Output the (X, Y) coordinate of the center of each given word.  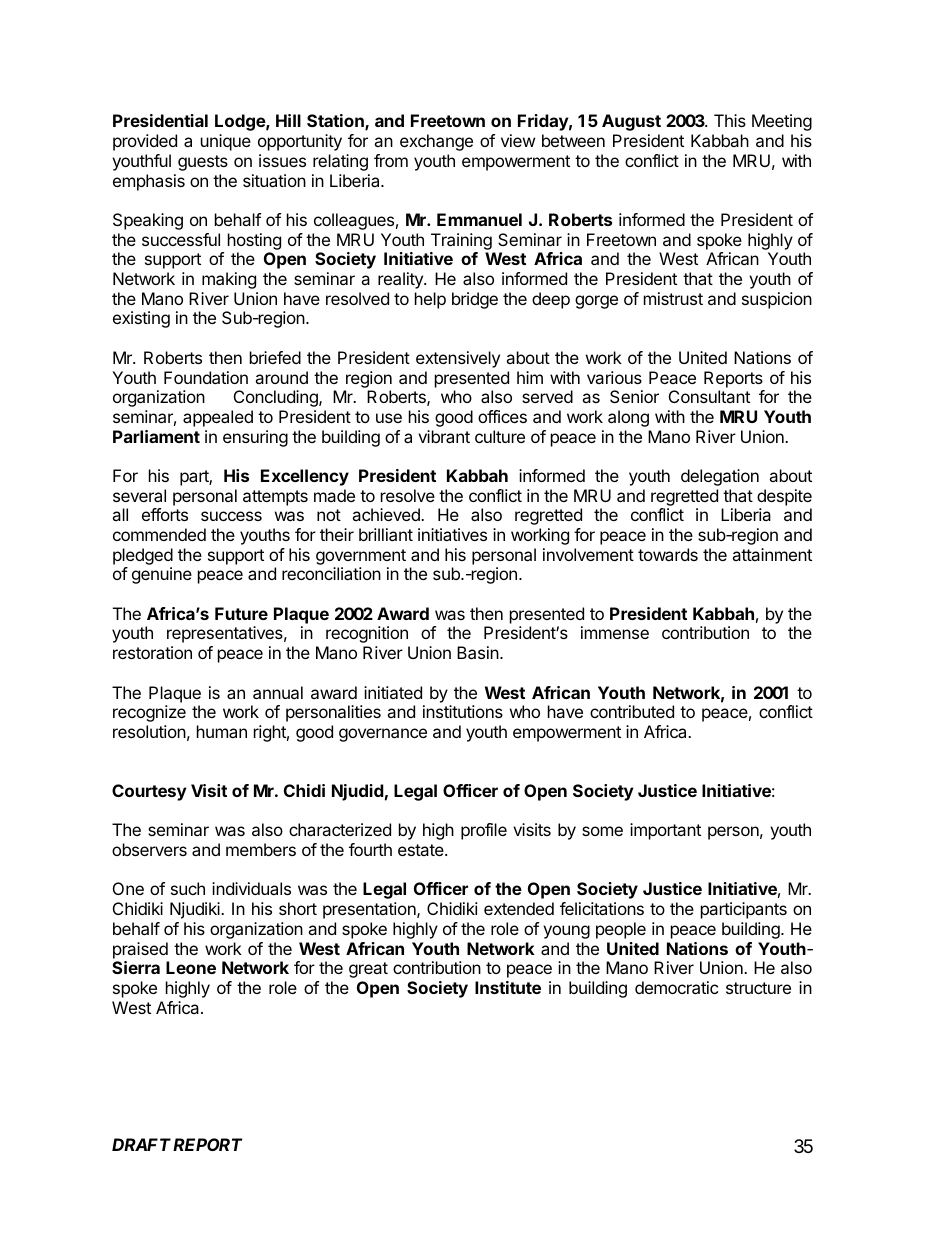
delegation (720, 477)
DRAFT (141, 1144)
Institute (508, 987)
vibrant (444, 436)
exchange (436, 142)
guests (203, 163)
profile (484, 831)
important (665, 831)
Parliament (156, 436)
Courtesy (149, 792)
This (730, 120)
